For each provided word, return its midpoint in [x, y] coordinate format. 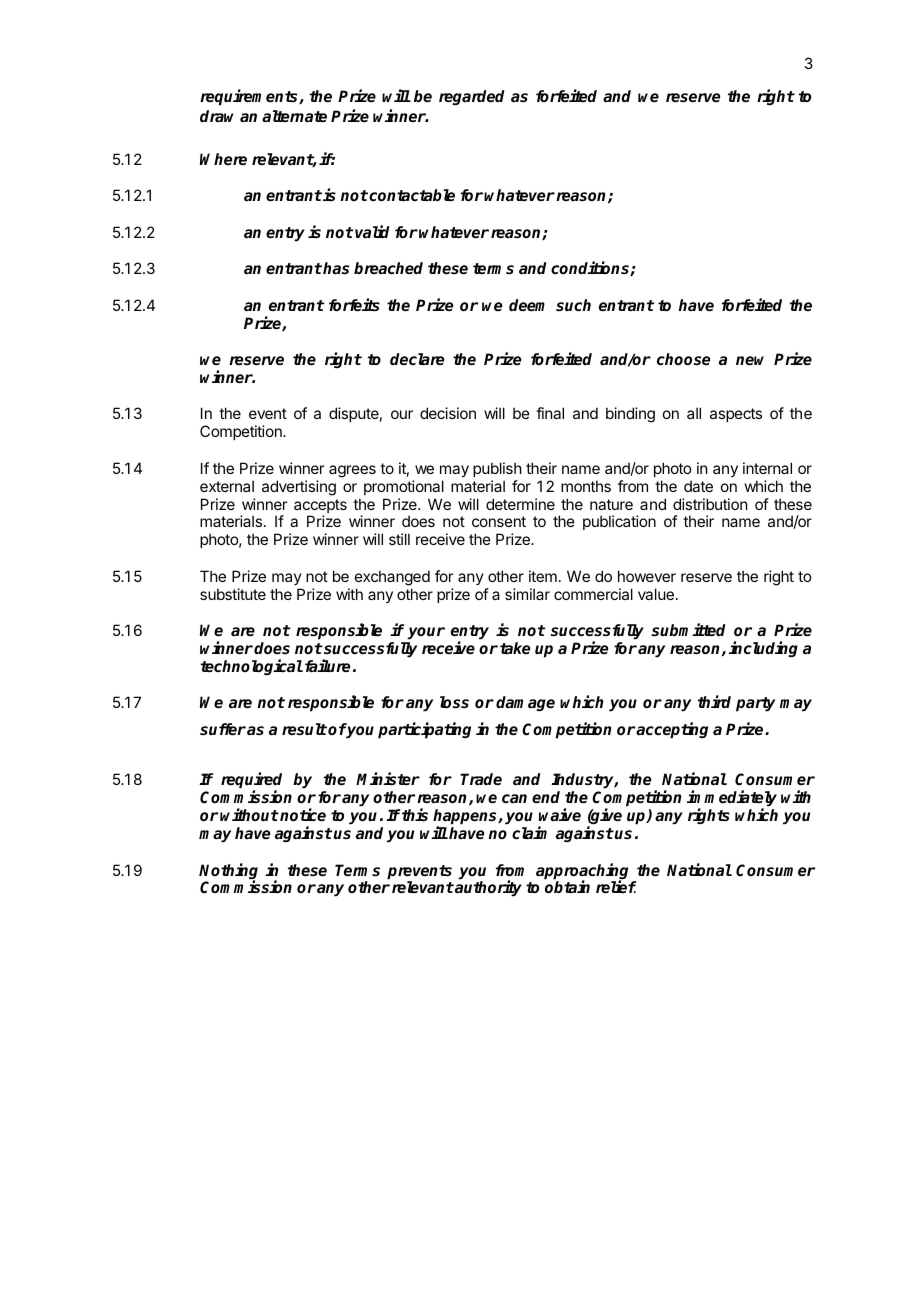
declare [417, 359]
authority [487, 888]
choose [683, 359]
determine [520, 504]
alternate [294, 116]
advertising [299, 488]
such [573, 305]
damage [525, 703]
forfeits [354, 304]
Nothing [228, 872]
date [698, 486]
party [755, 704]
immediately [732, 800]
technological [252, 667]
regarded [472, 97]
